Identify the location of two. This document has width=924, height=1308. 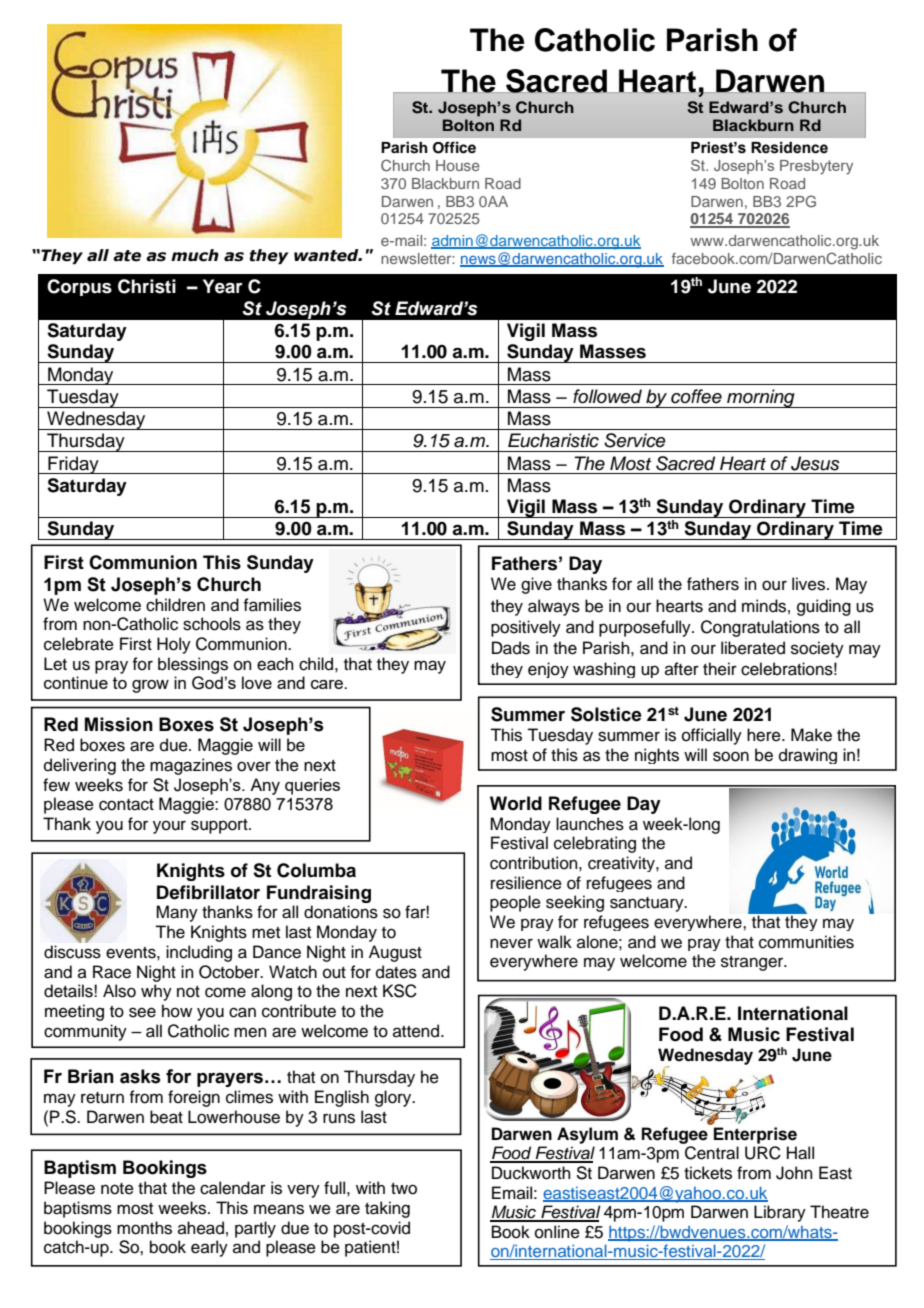
(404, 1189).
